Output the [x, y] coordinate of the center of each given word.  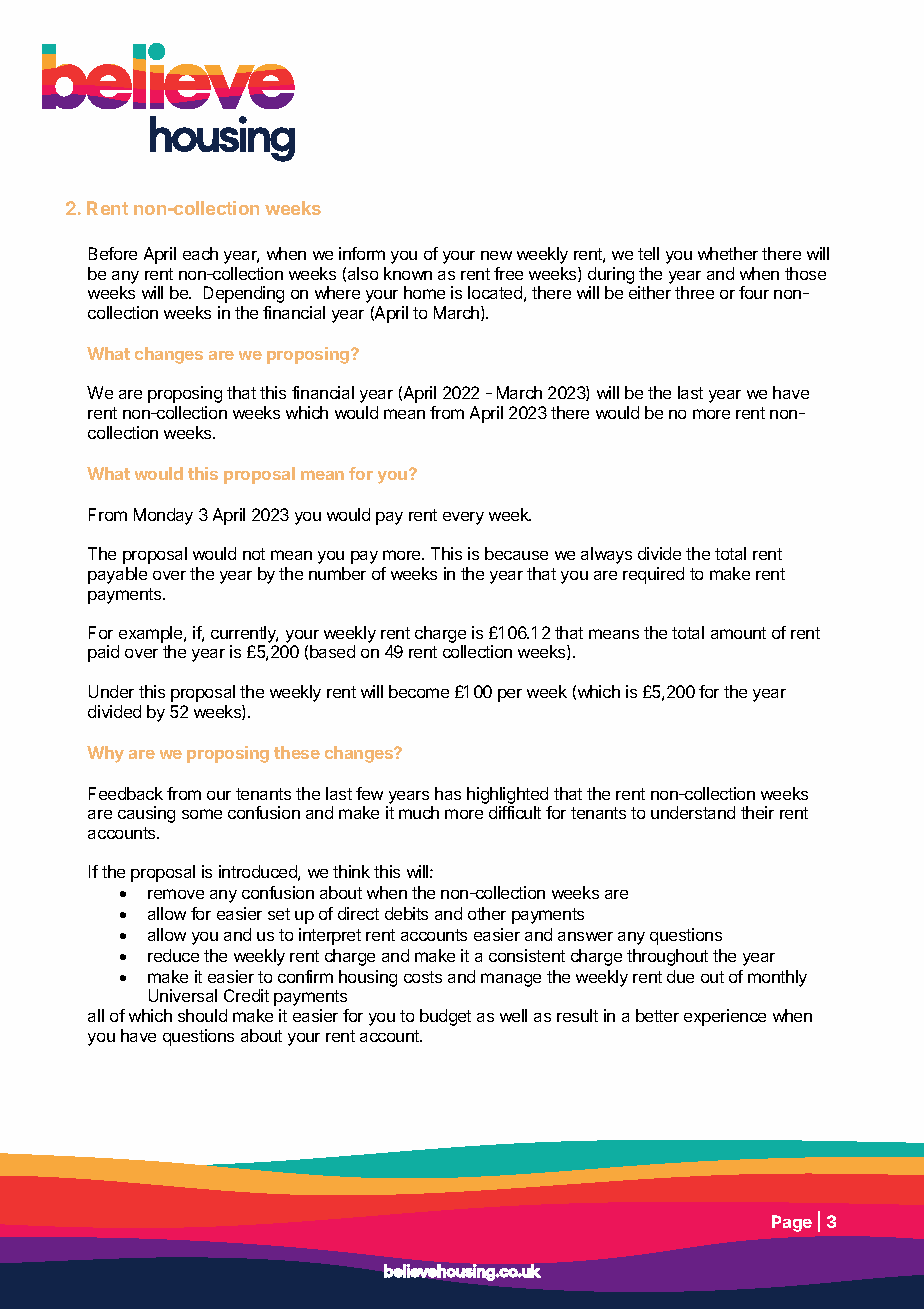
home [424, 292]
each [200, 253]
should [202, 1015]
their [757, 812]
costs [423, 977]
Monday [163, 516]
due [680, 976]
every [463, 518]
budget [445, 1017]
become [419, 691]
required [653, 575]
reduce [173, 955]
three [694, 292]
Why [105, 754]
